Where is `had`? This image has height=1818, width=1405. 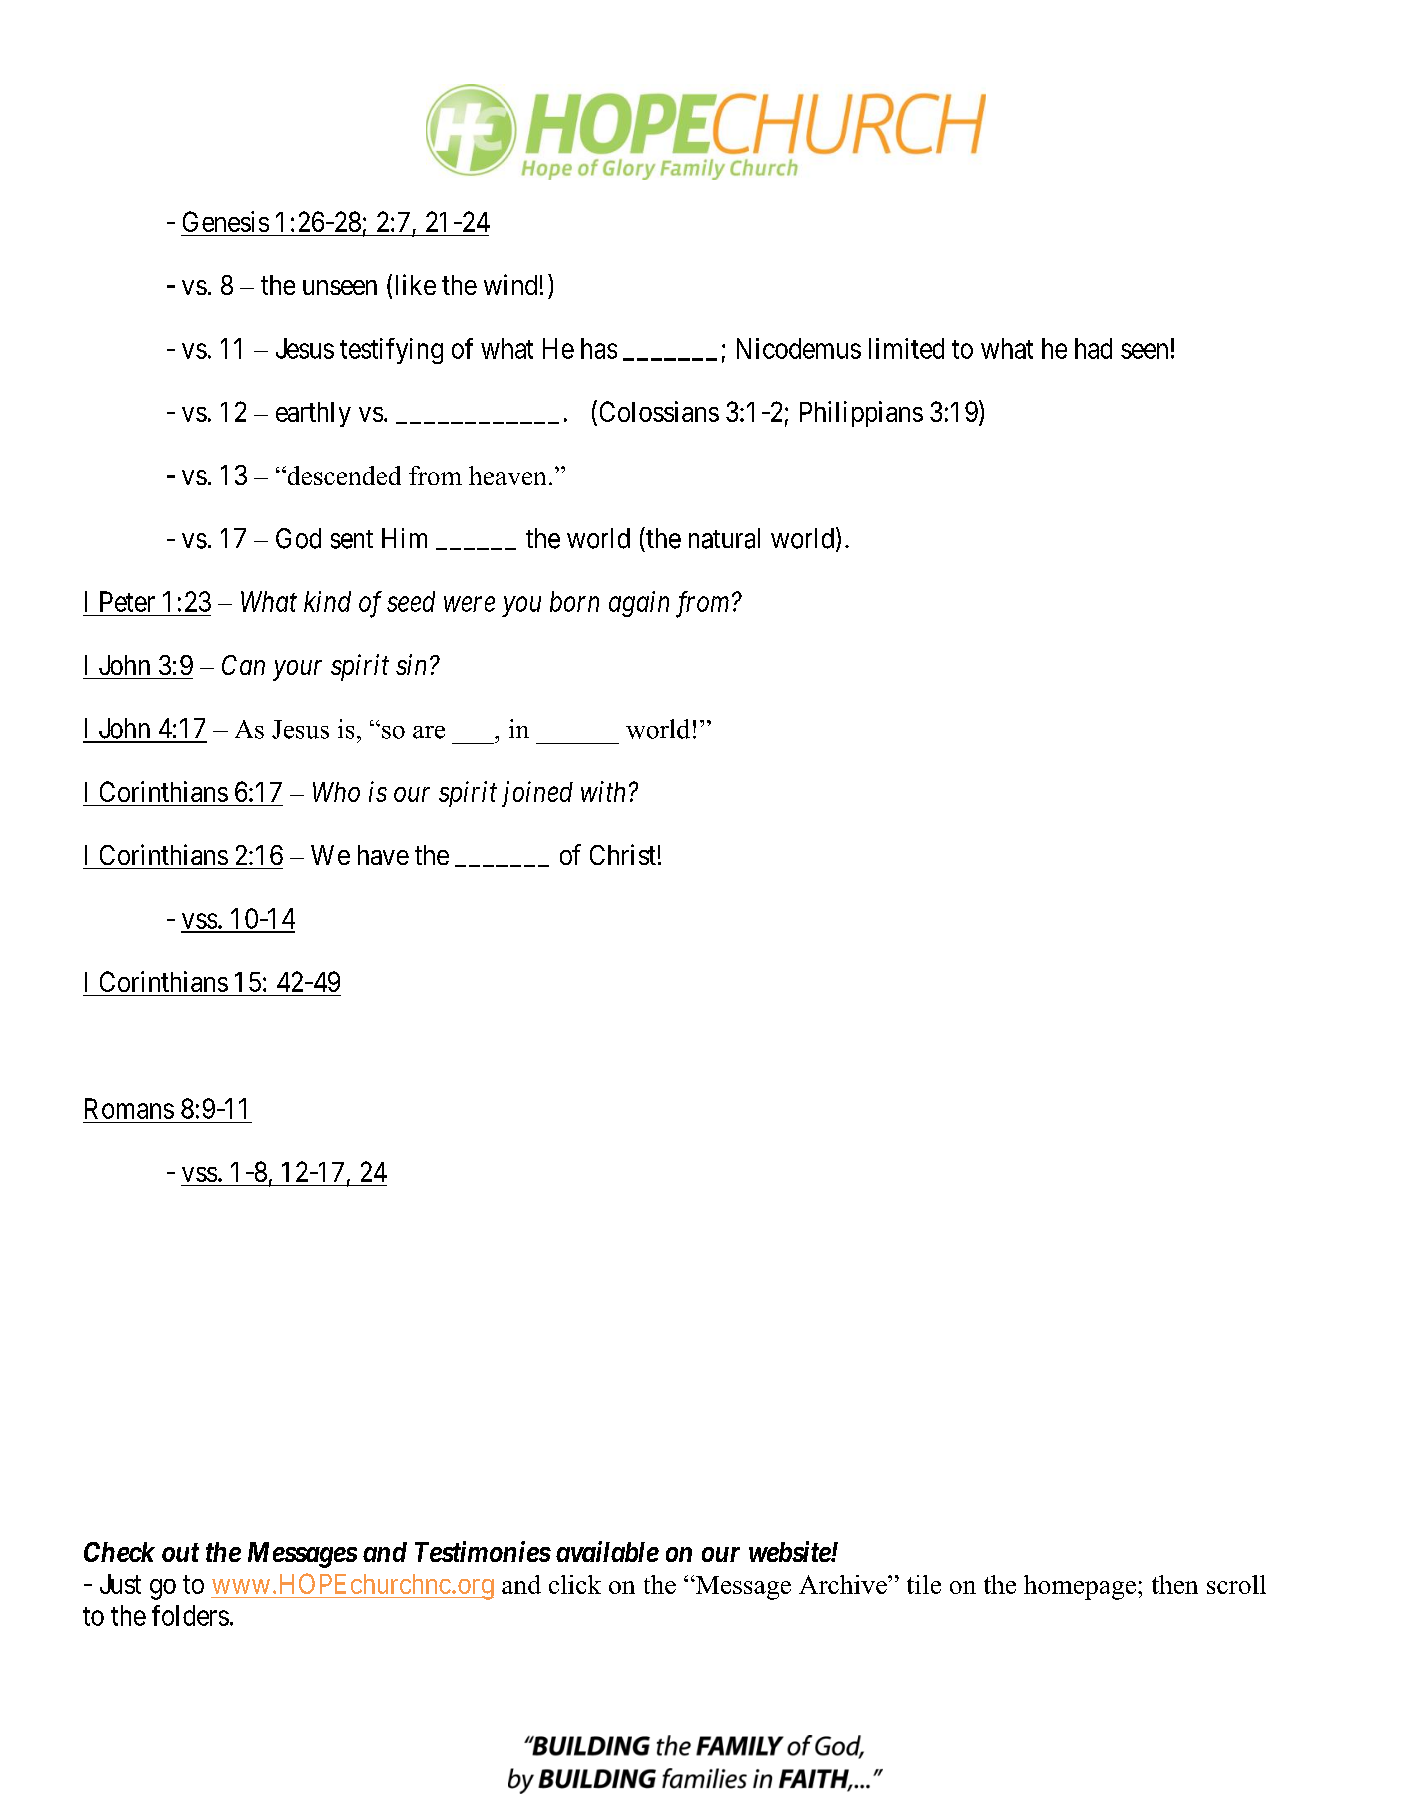
had is located at coordinates (1093, 348).
